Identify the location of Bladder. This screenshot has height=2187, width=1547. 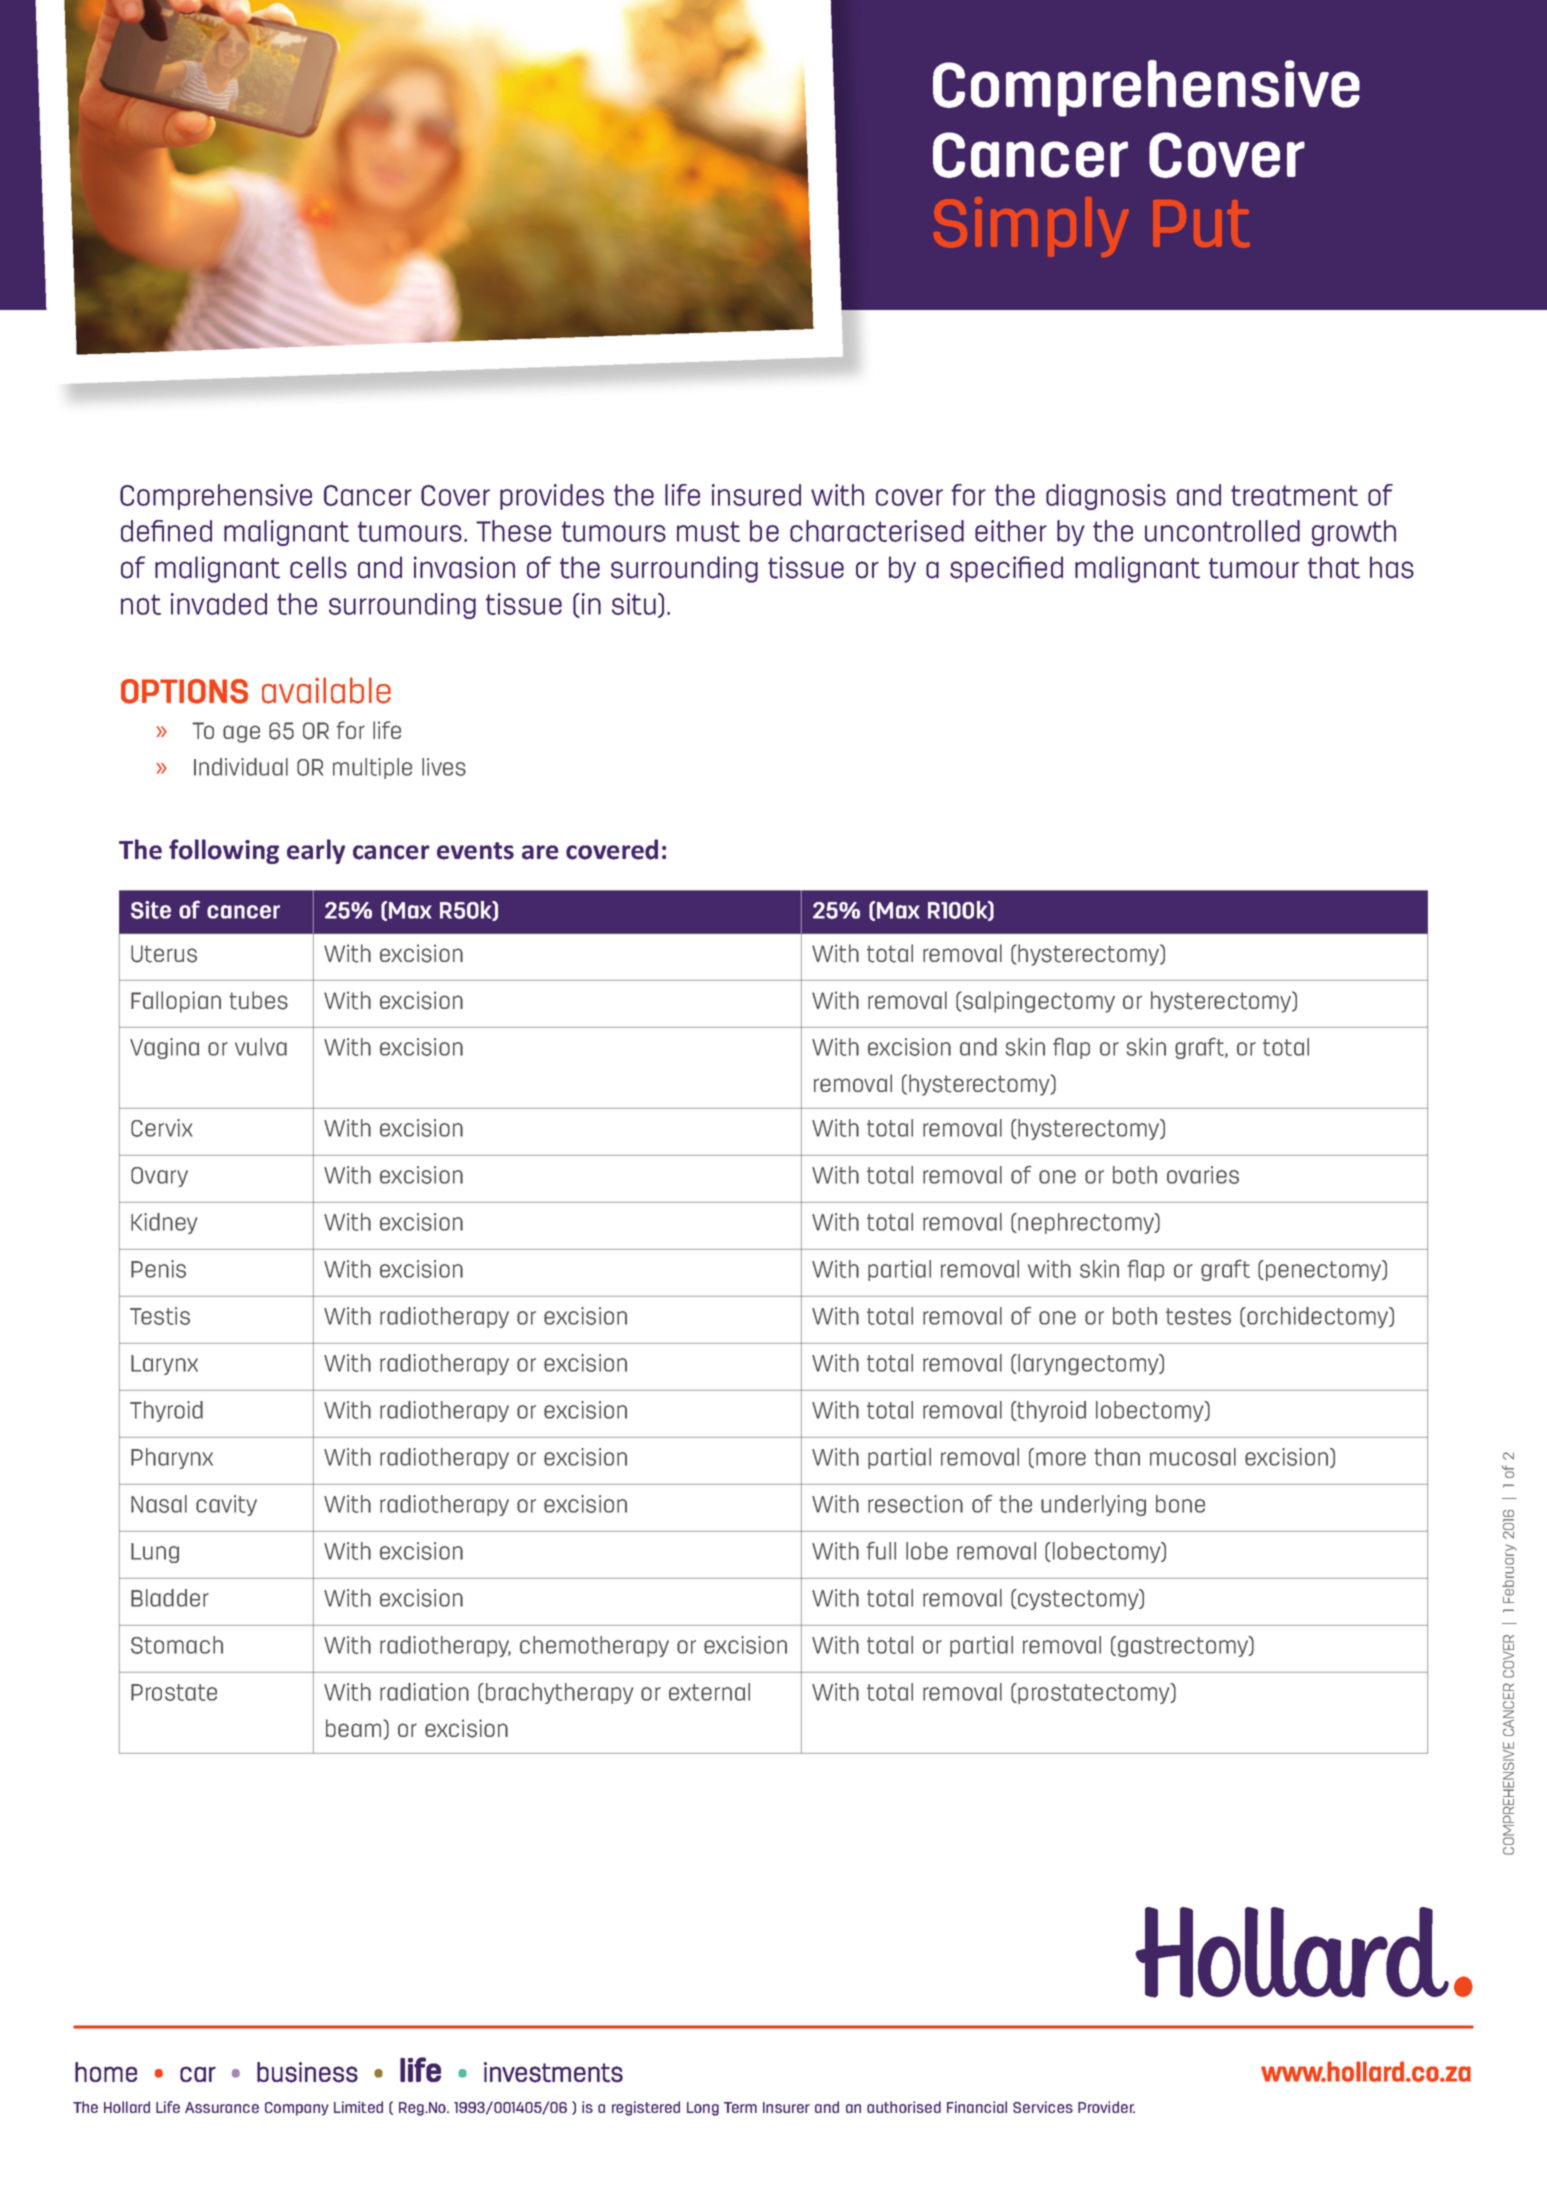
(170, 1598).
